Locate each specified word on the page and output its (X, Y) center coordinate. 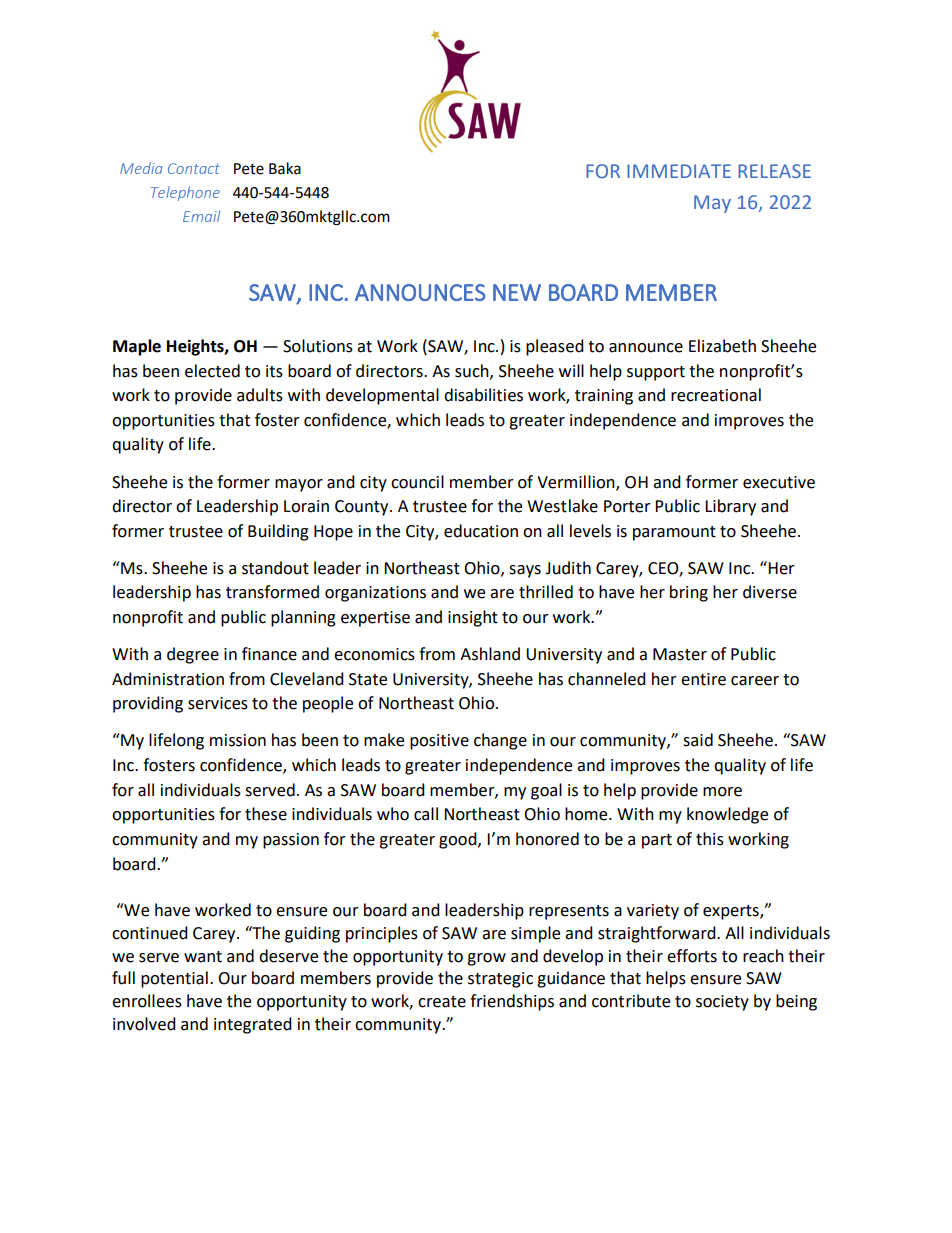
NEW (517, 292)
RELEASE (774, 171)
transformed (272, 592)
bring (689, 593)
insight (473, 618)
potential (174, 979)
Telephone (185, 193)
